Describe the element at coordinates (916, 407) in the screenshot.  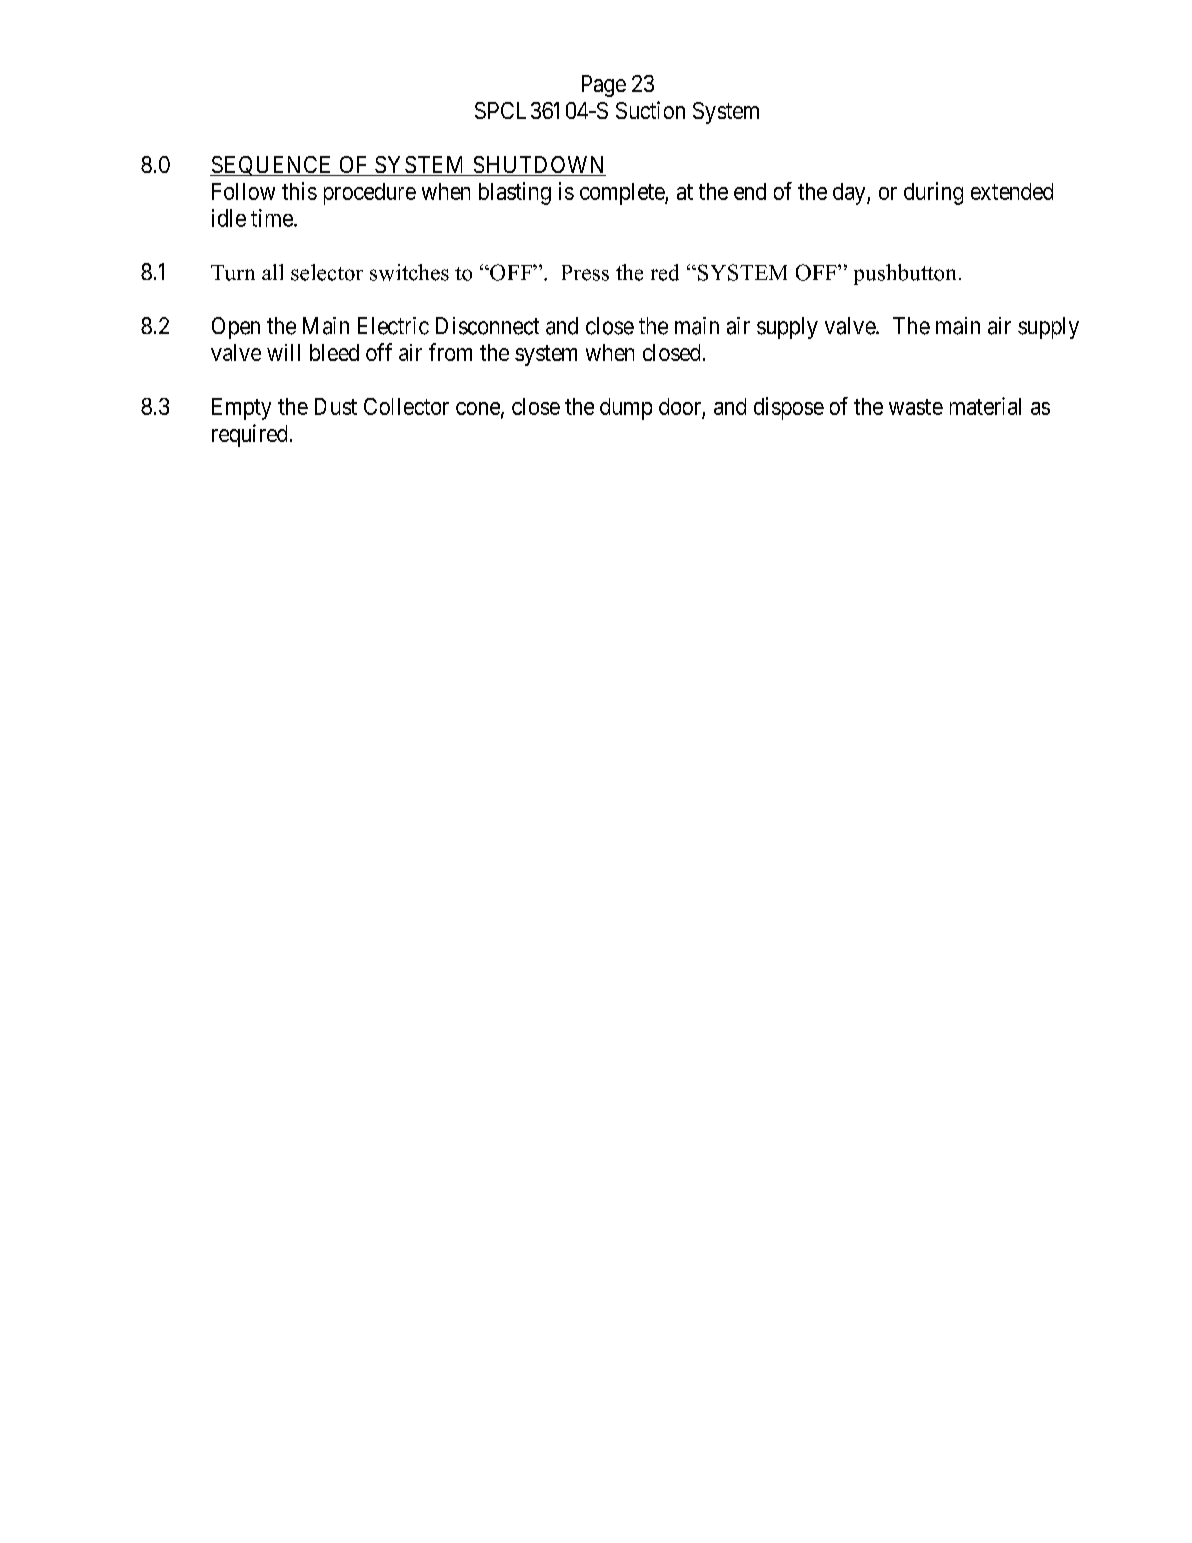
I see `waste` at that location.
